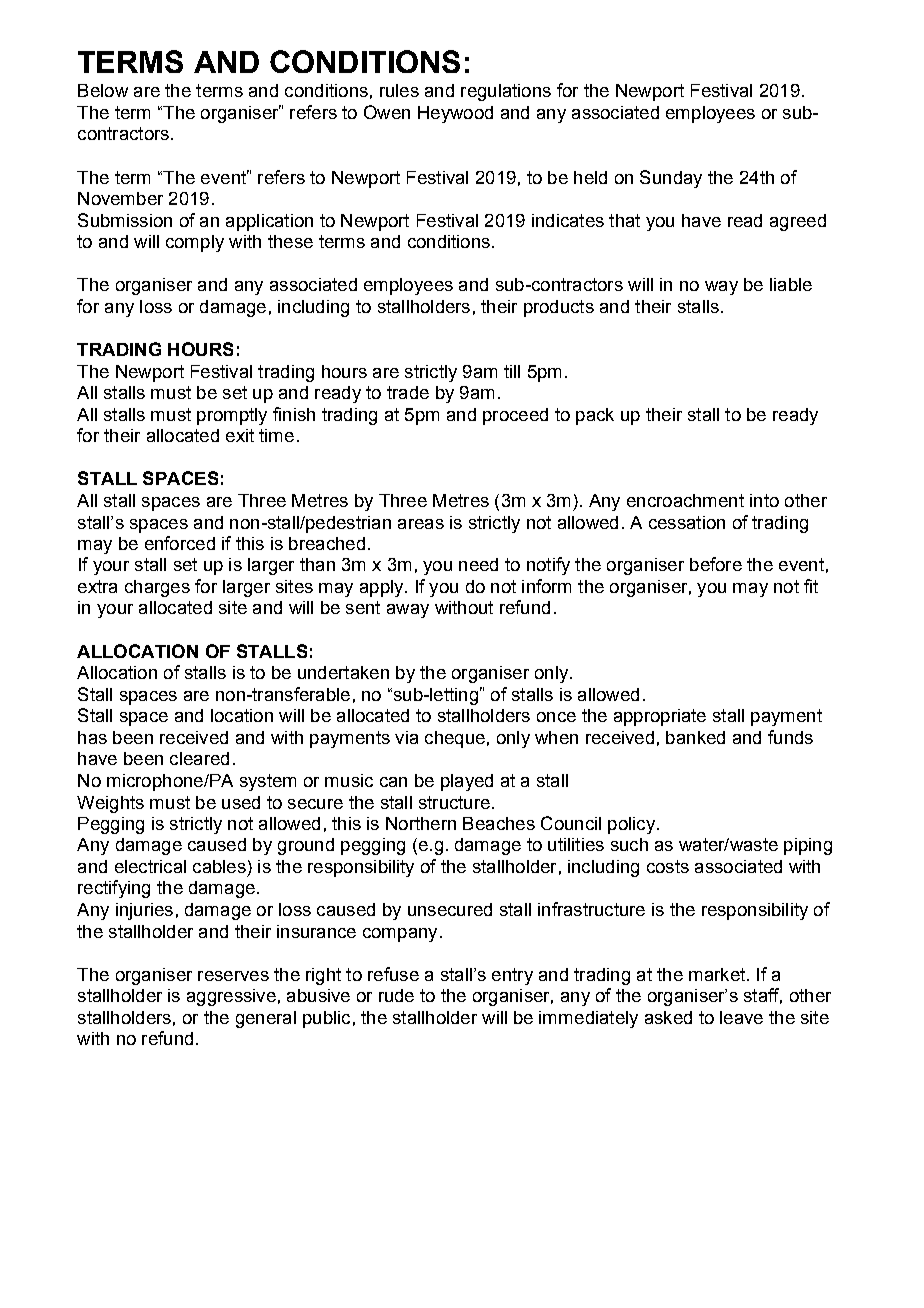 This image has width=924, height=1308. I want to click on aggressive, so click(231, 997).
